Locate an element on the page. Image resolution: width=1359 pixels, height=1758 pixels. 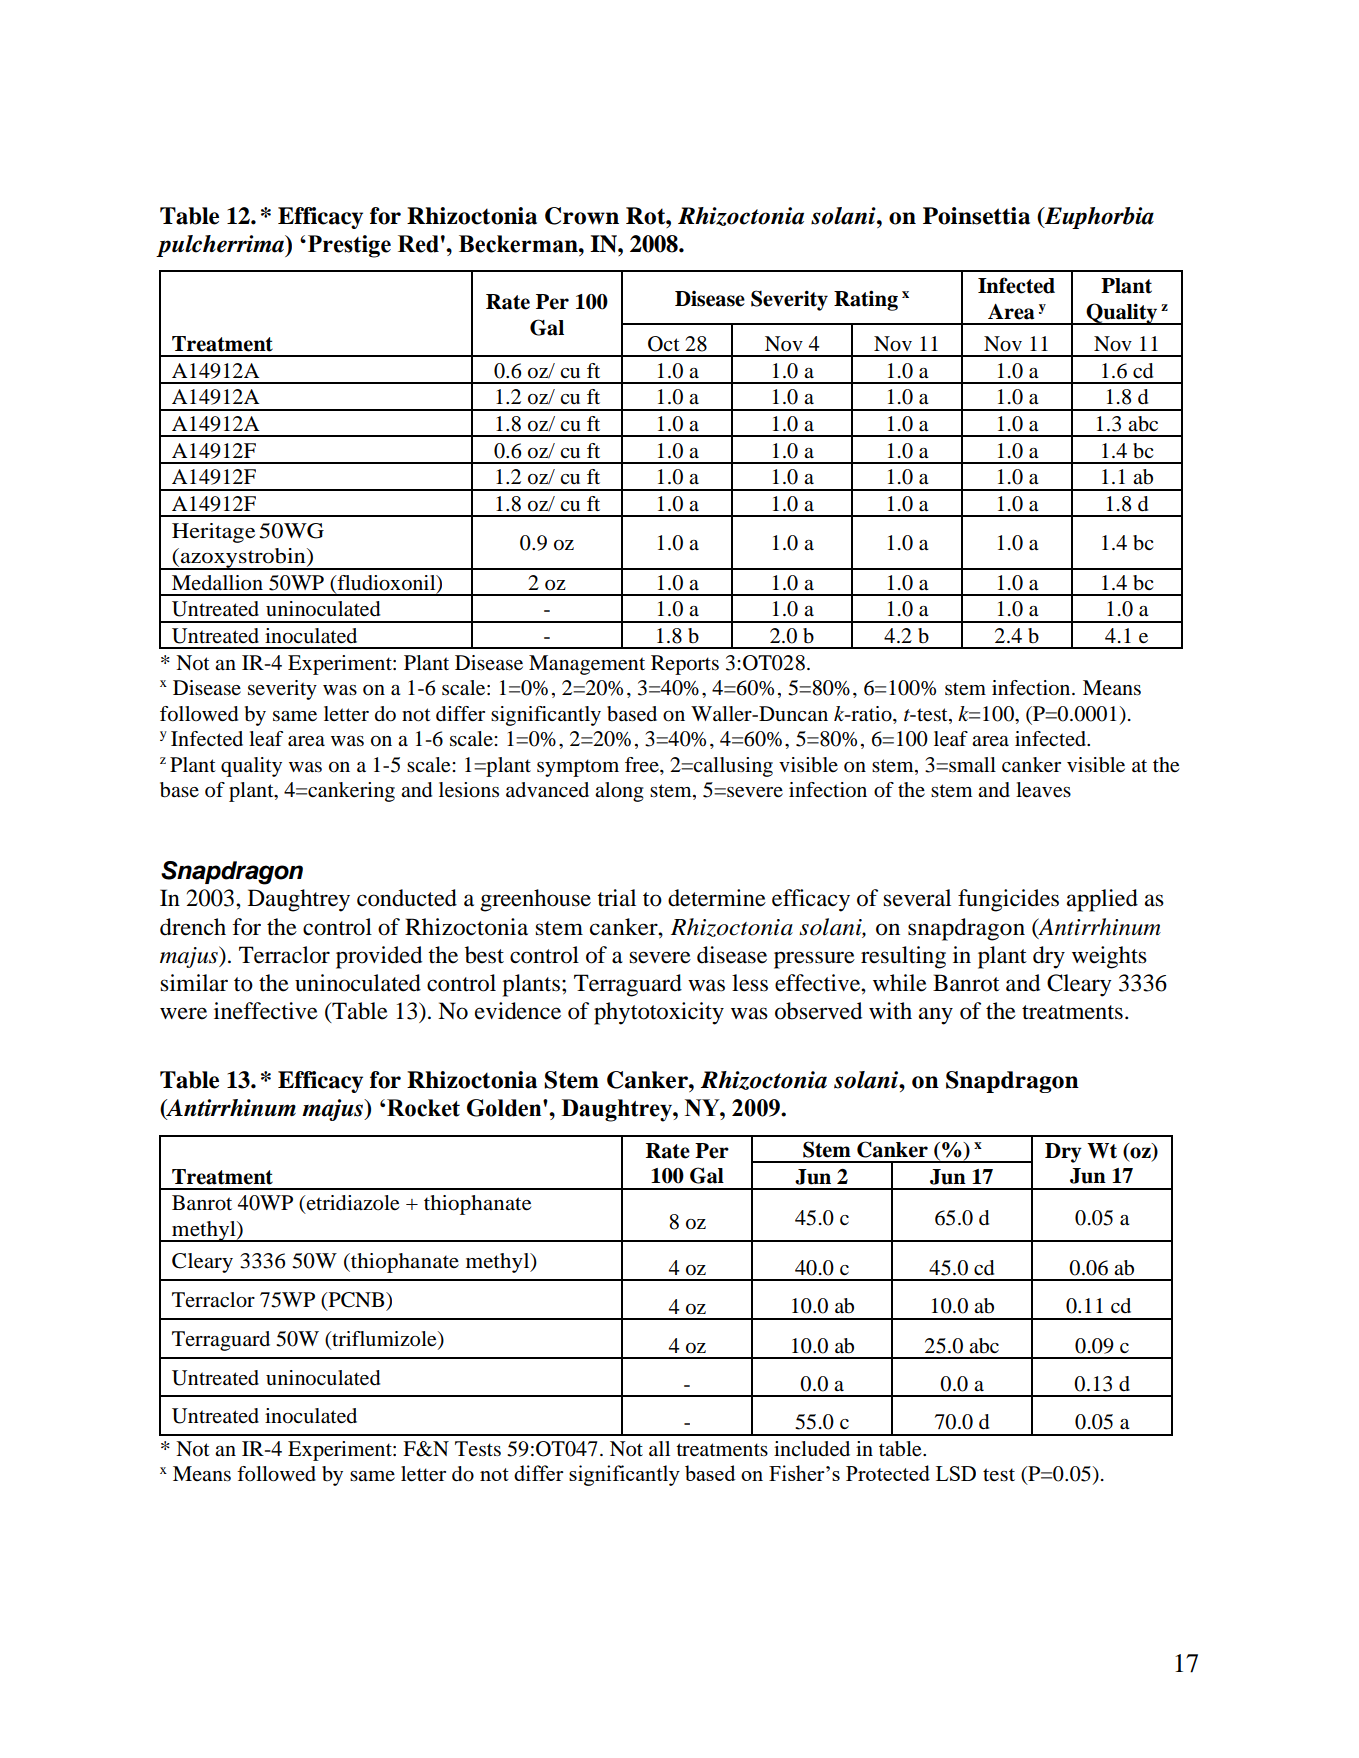
were is located at coordinates (183, 1013).
